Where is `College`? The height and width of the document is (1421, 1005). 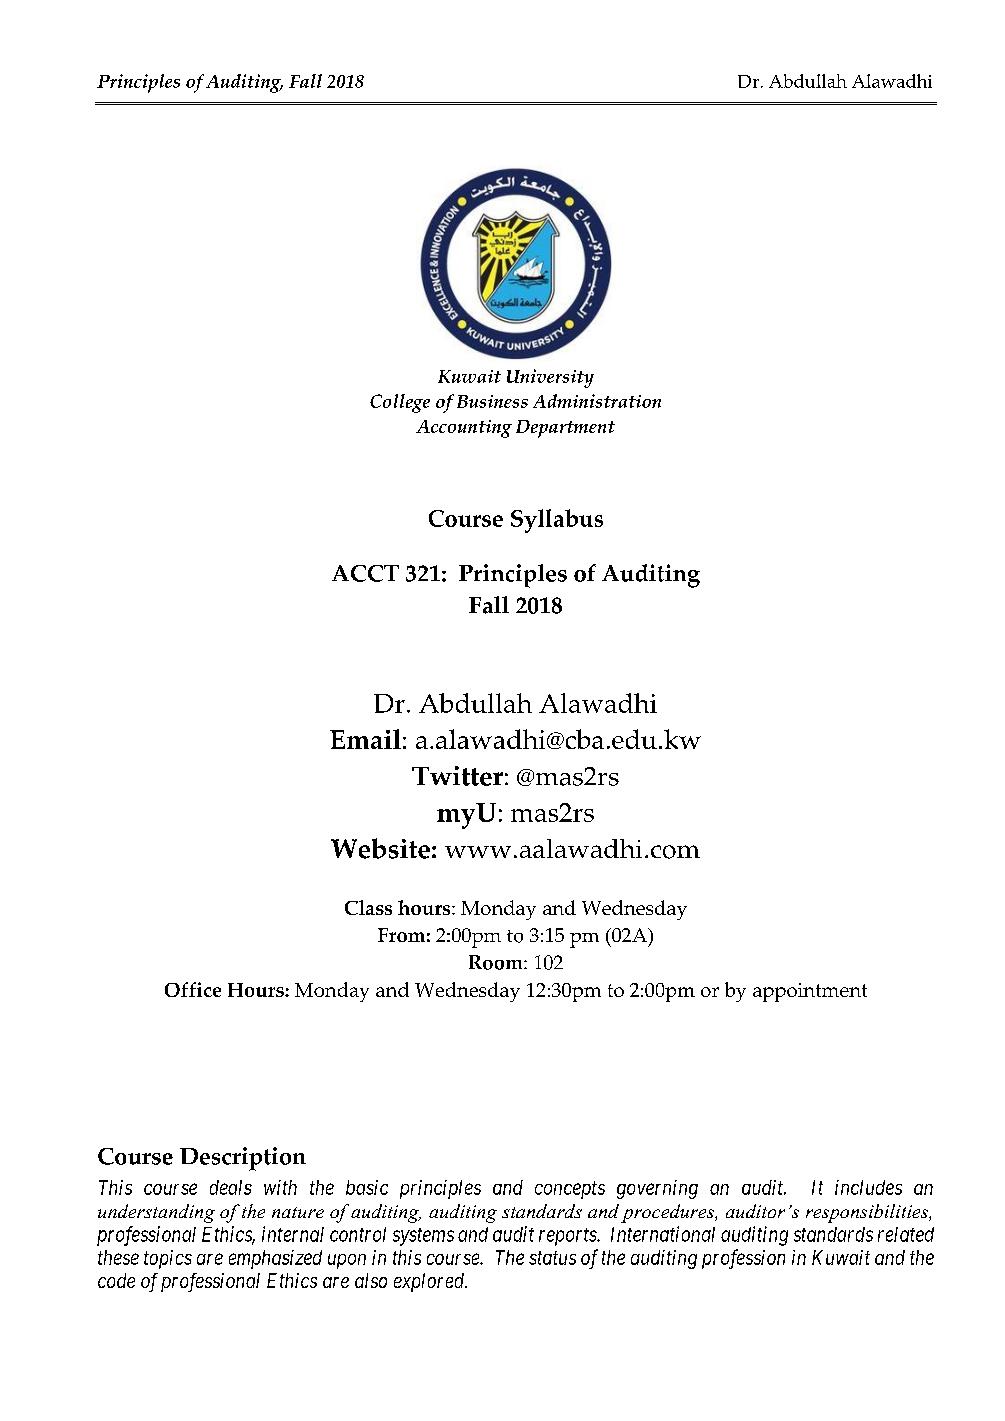 College is located at coordinates (400, 403).
